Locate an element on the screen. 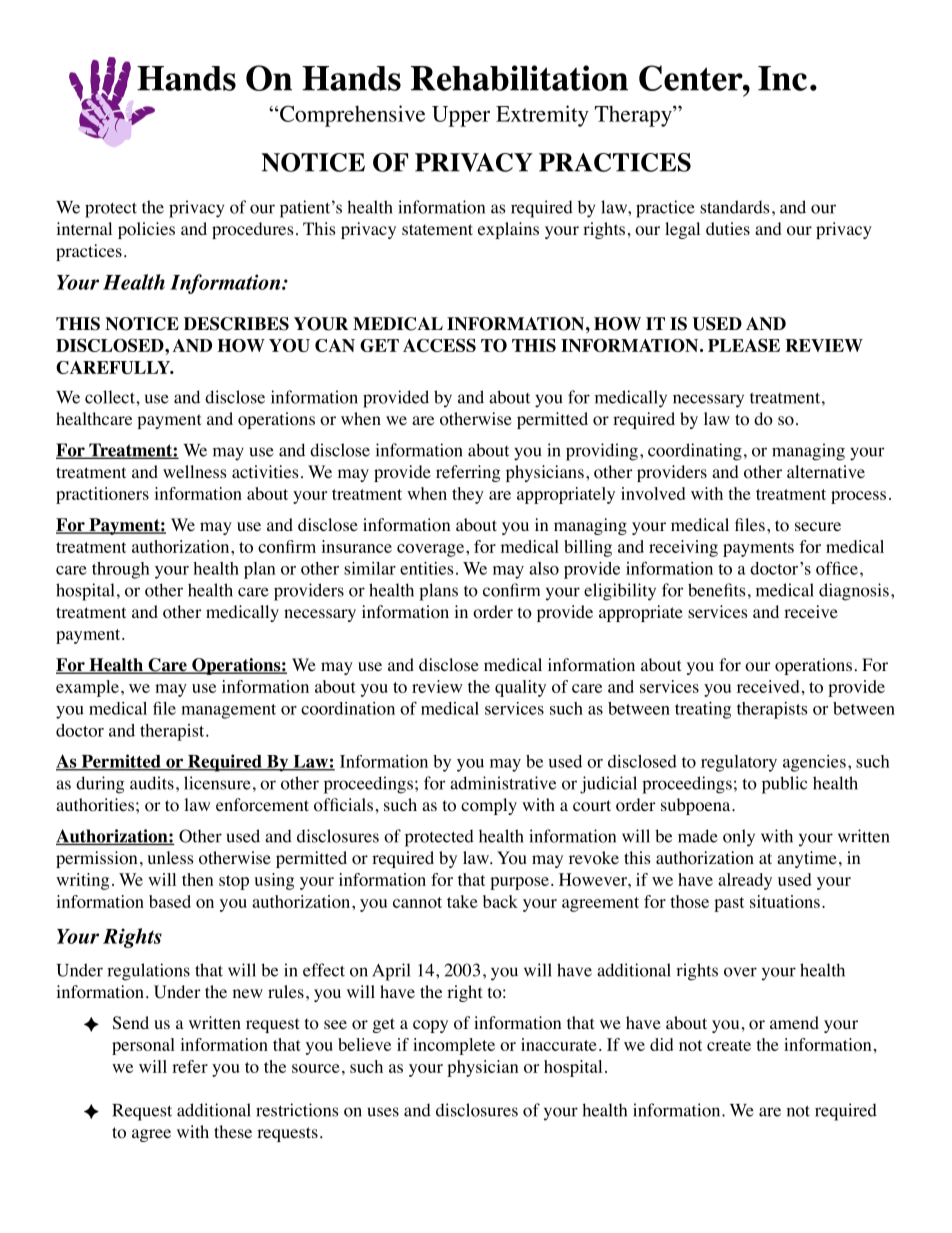 This screenshot has height=1233, width=952. entities is located at coordinates (426, 568).
